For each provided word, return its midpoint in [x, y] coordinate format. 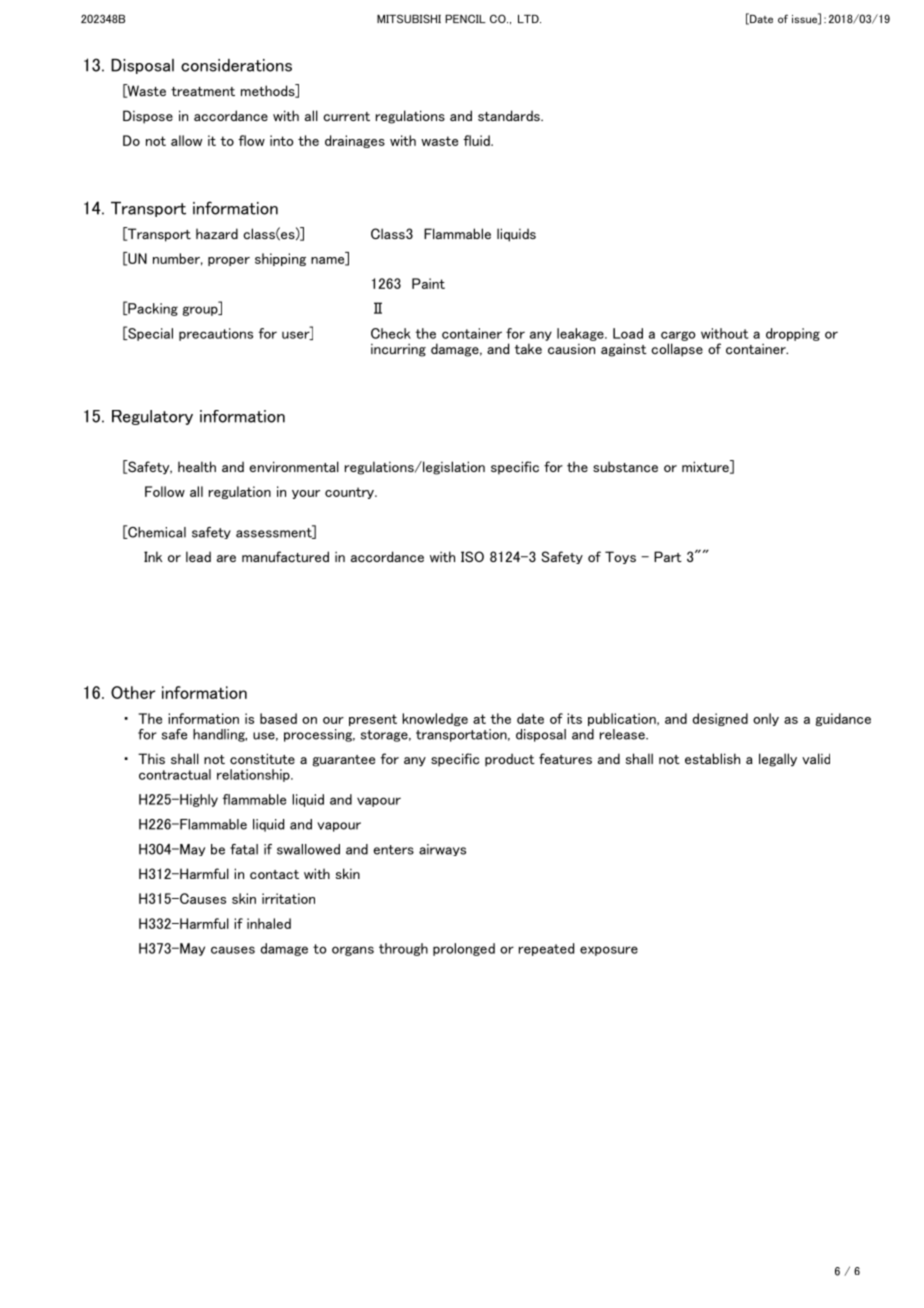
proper [229, 261]
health [197, 466]
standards [510, 115]
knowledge [435, 719]
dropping [793, 334]
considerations [236, 65]
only [766, 719]
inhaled [269, 923]
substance [625, 467]
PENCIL [465, 18]
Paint [428, 283]
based [278, 718]
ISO [472, 556]
